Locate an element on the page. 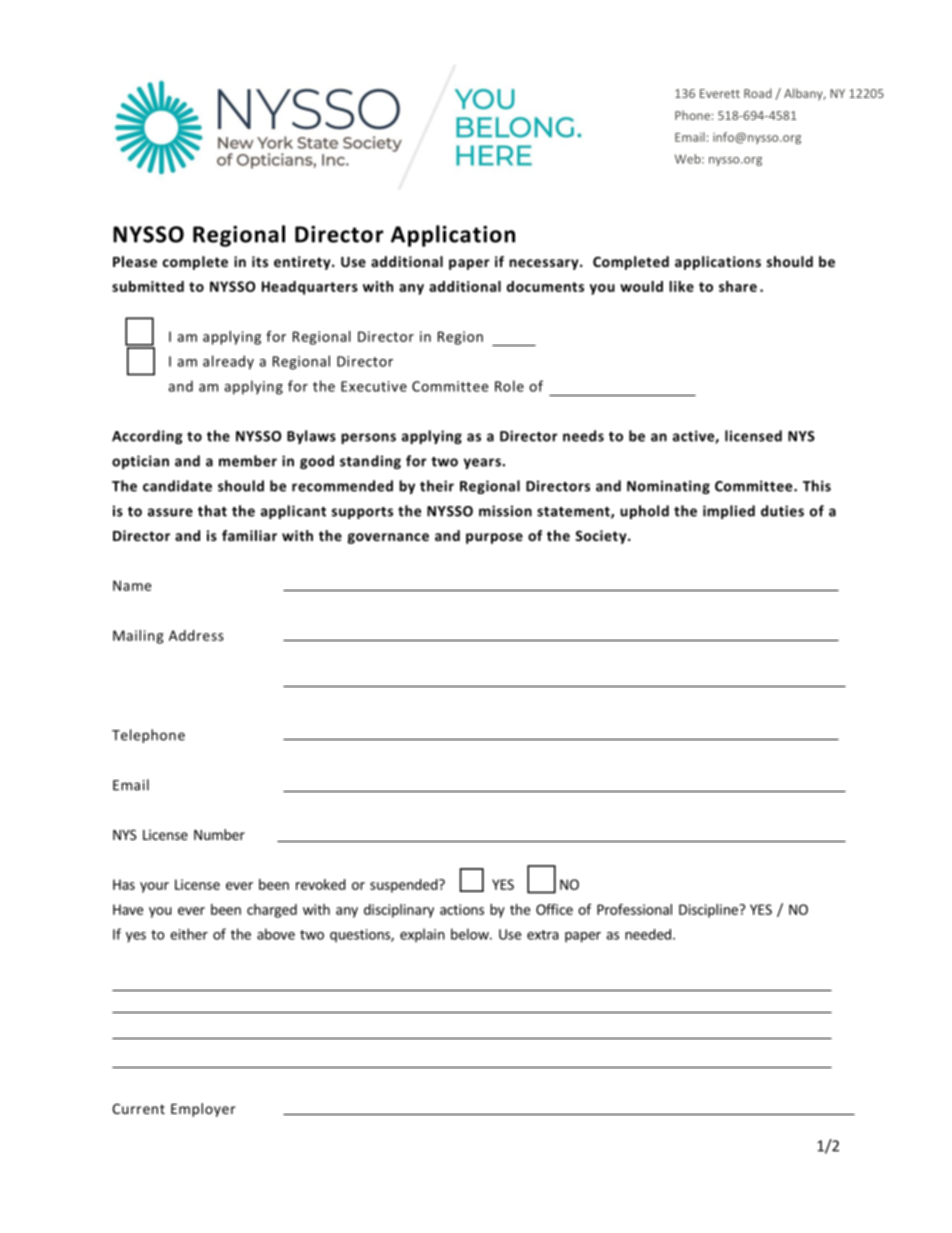 This page has height=1233, width=952. Road is located at coordinates (758, 93).
